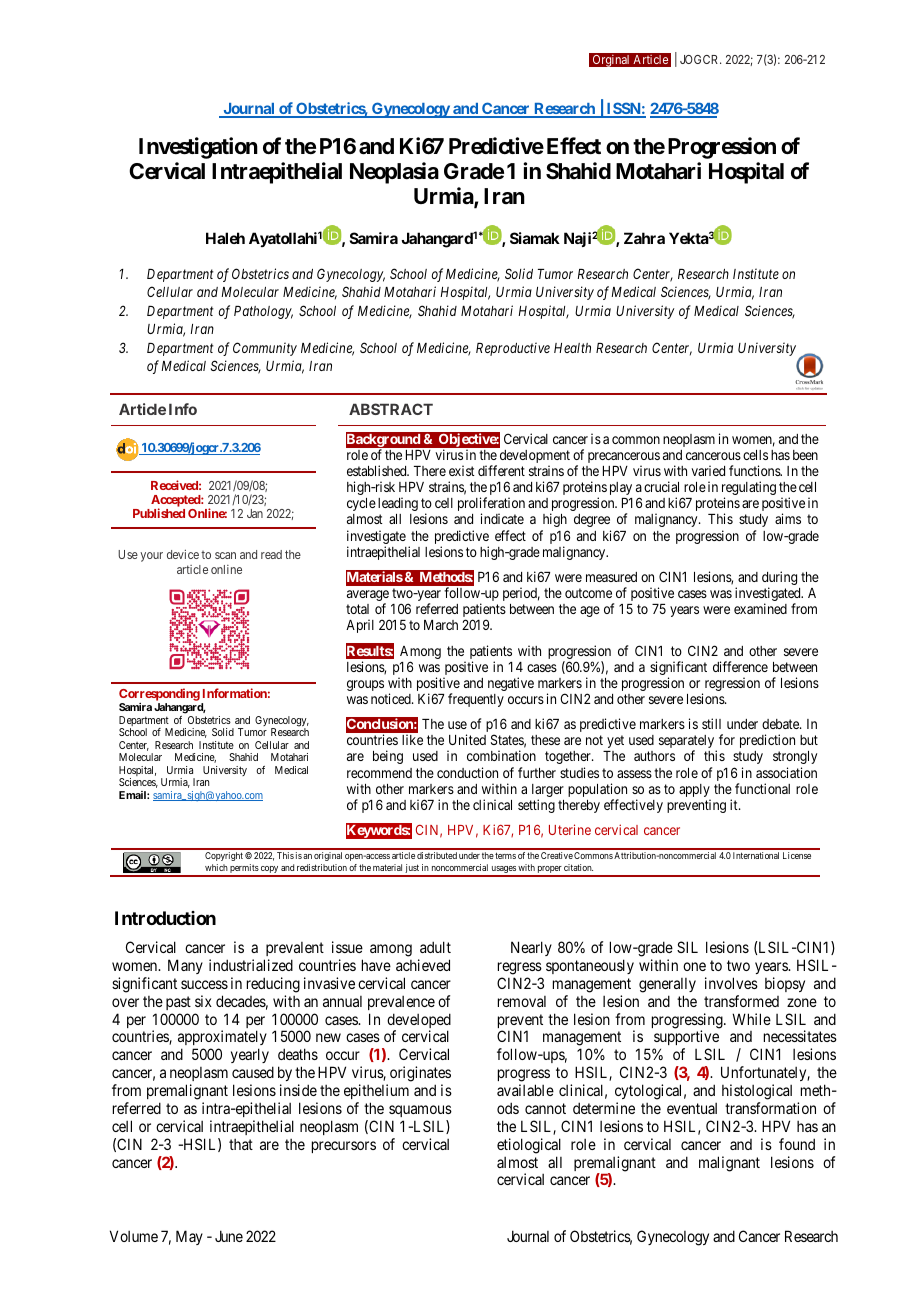  What do you see at coordinates (529, 1146) in the screenshot?
I see `etiological` at bounding box center [529, 1146].
